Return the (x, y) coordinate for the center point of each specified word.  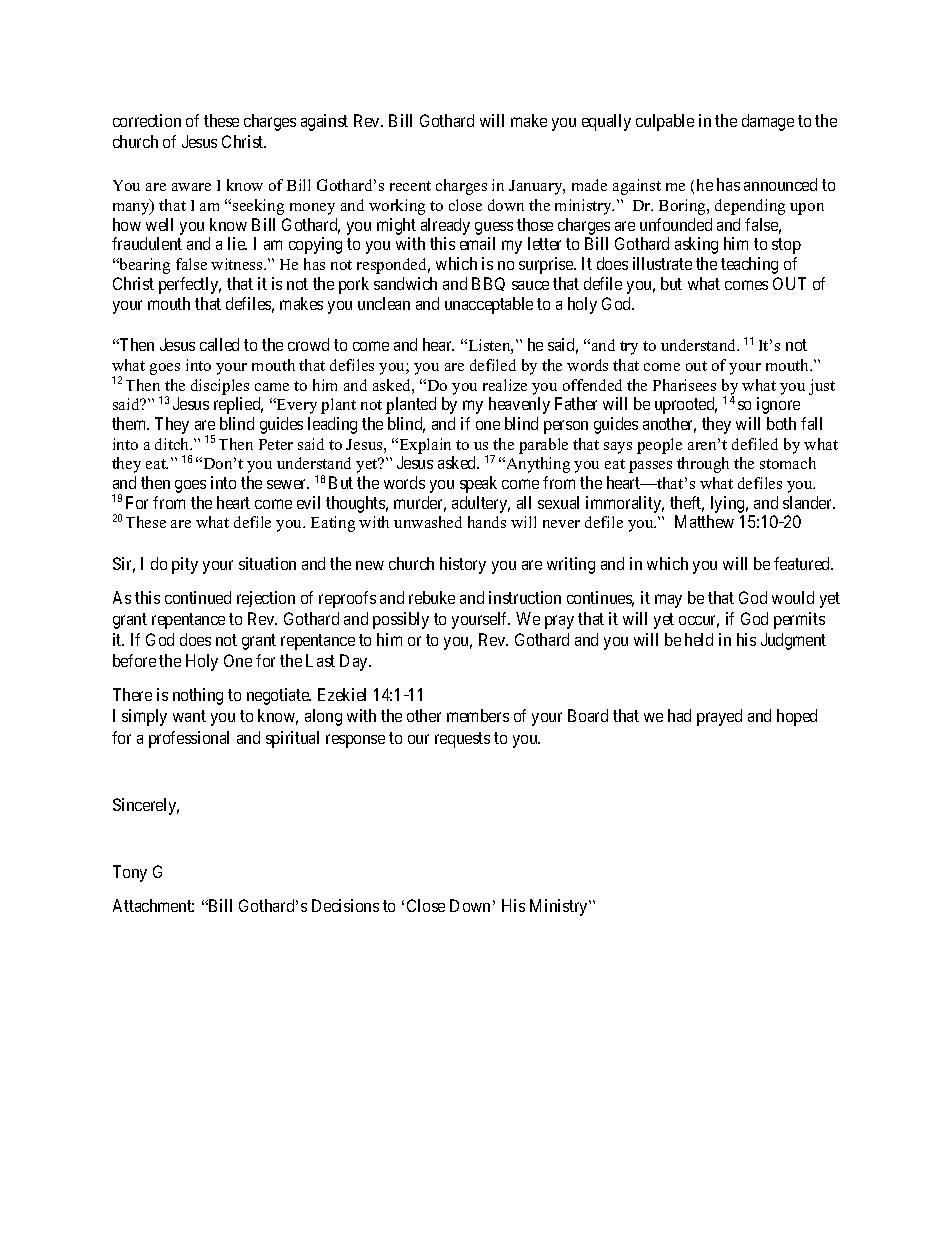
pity (185, 565)
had (679, 715)
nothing (198, 696)
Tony (130, 873)
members (478, 715)
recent (410, 186)
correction (147, 120)
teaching (749, 265)
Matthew (704, 521)
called (219, 344)
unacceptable (489, 305)
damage (768, 122)
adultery (481, 504)
